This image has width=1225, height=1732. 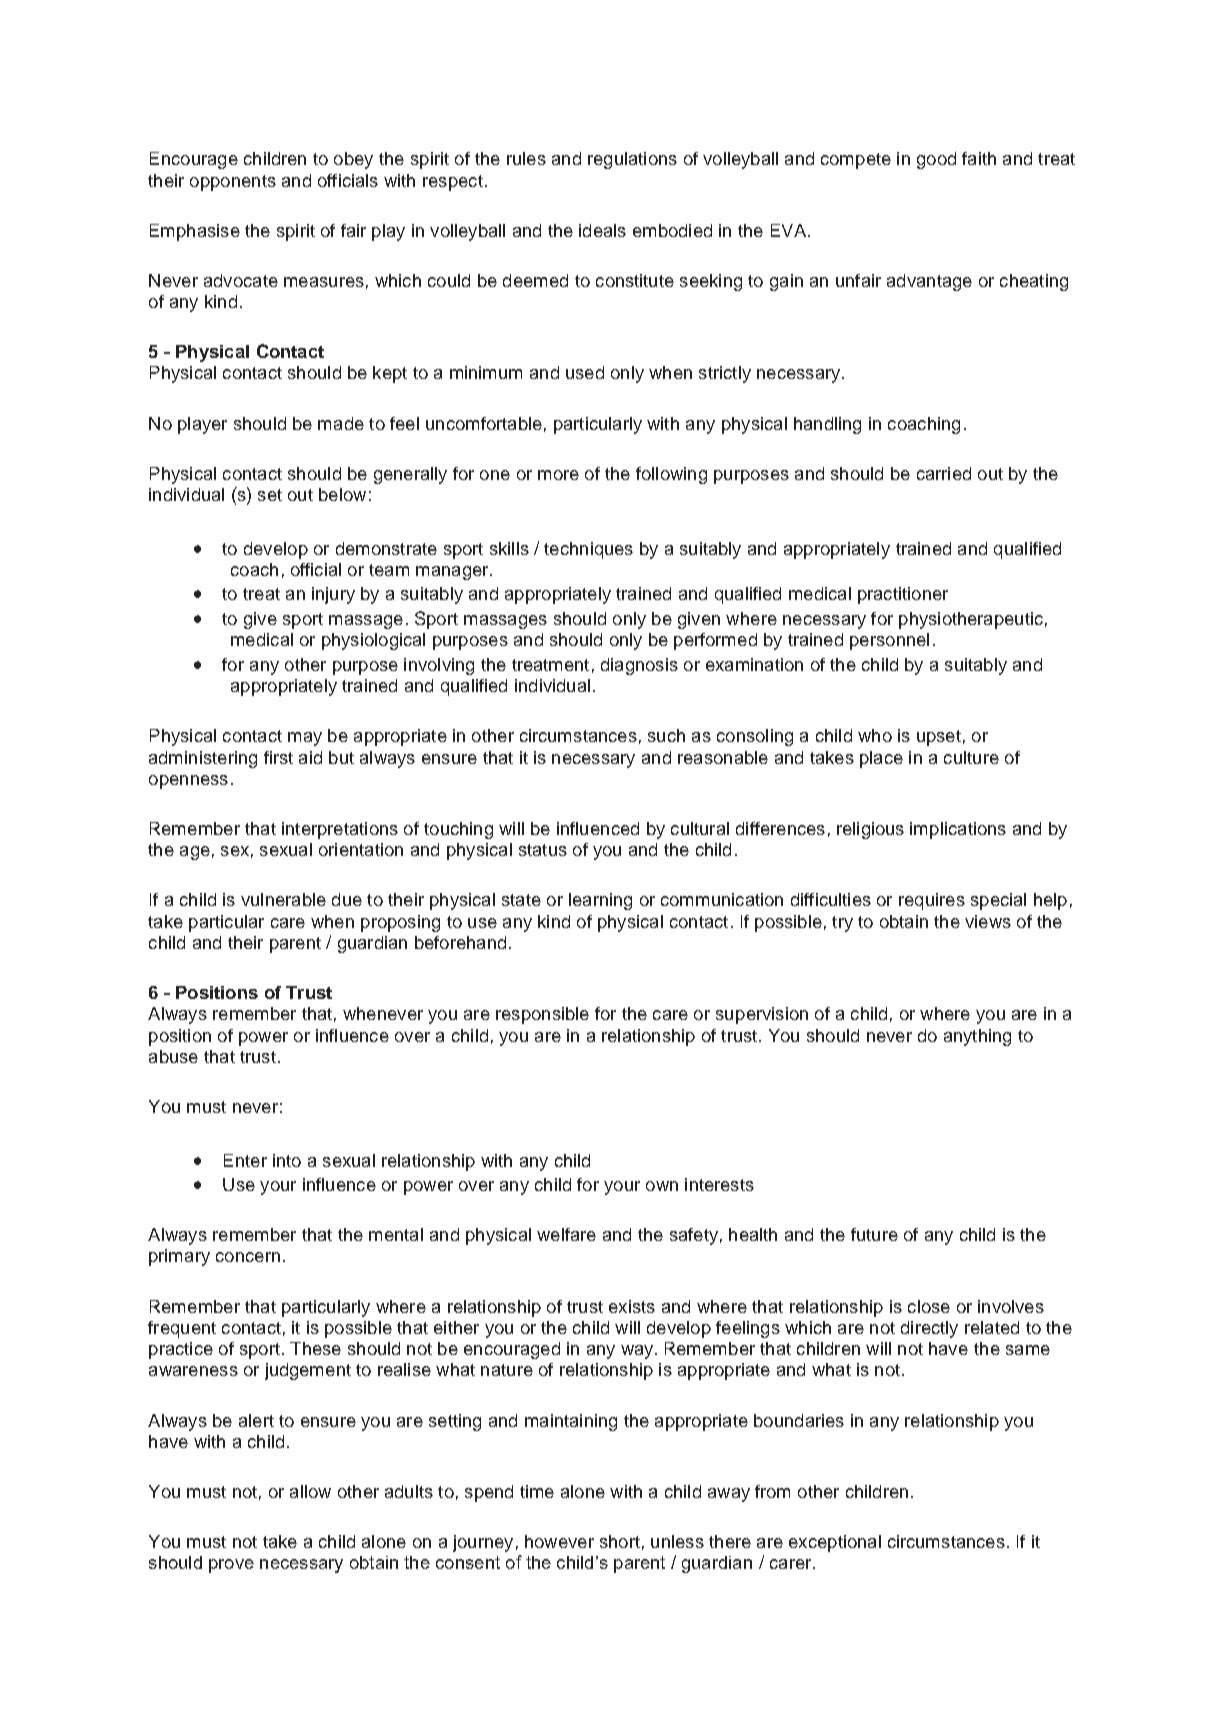 What do you see at coordinates (542, 1015) in the image?
I see `responsible` at bounding box center [542, 1015].
